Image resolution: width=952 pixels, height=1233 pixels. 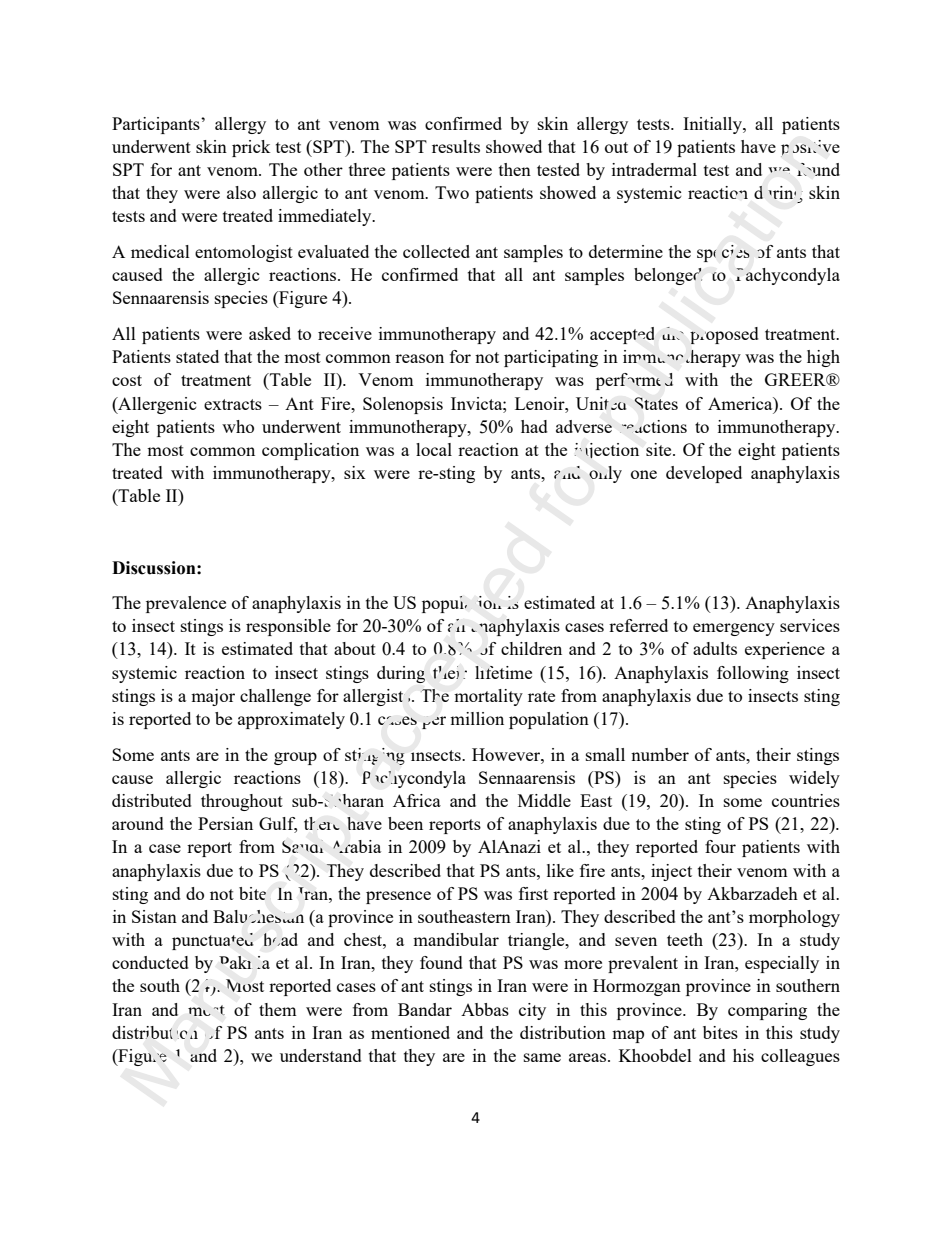 What do you see at coordinates (810, 148) in the screenshot?
I see `positive` at bounding box center [810, 148].
